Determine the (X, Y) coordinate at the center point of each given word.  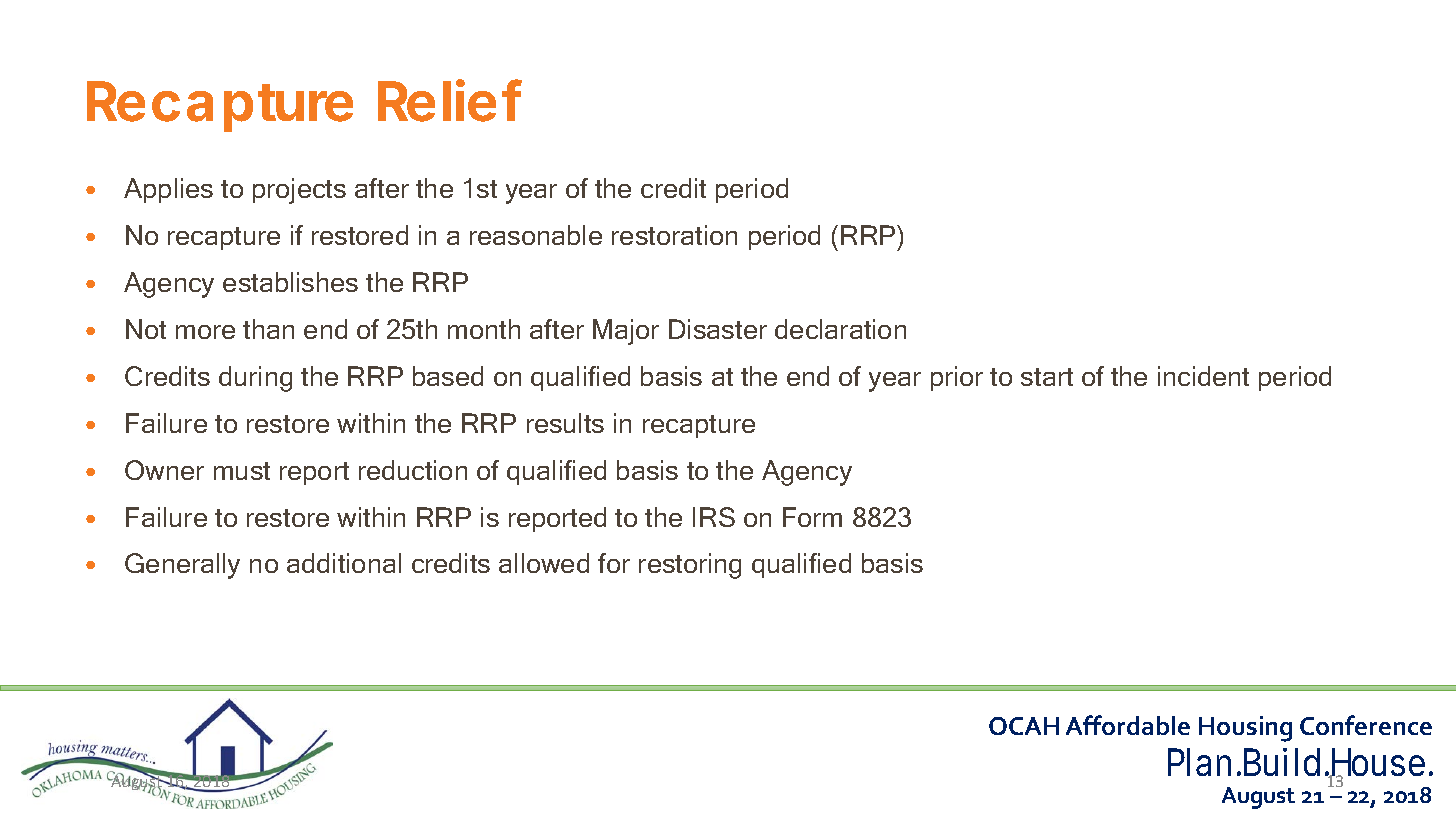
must (242, 471)
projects (299, 191)
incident (1203, 376)
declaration (840, 329)
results (565, 423)
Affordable (1128, 725)
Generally (182, 566)
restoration (674, 235)
